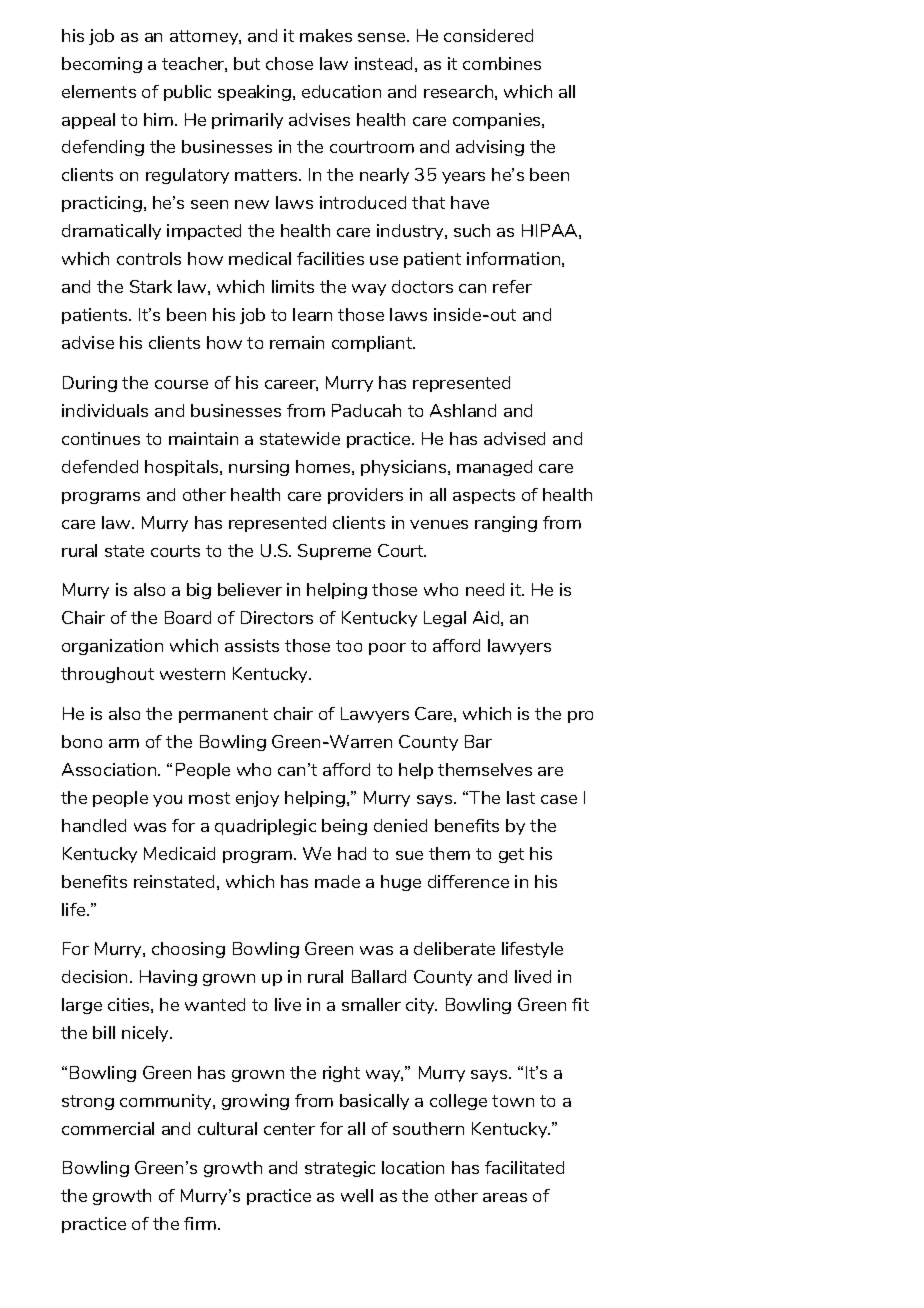  I want to click on need, so click(485, 589).
